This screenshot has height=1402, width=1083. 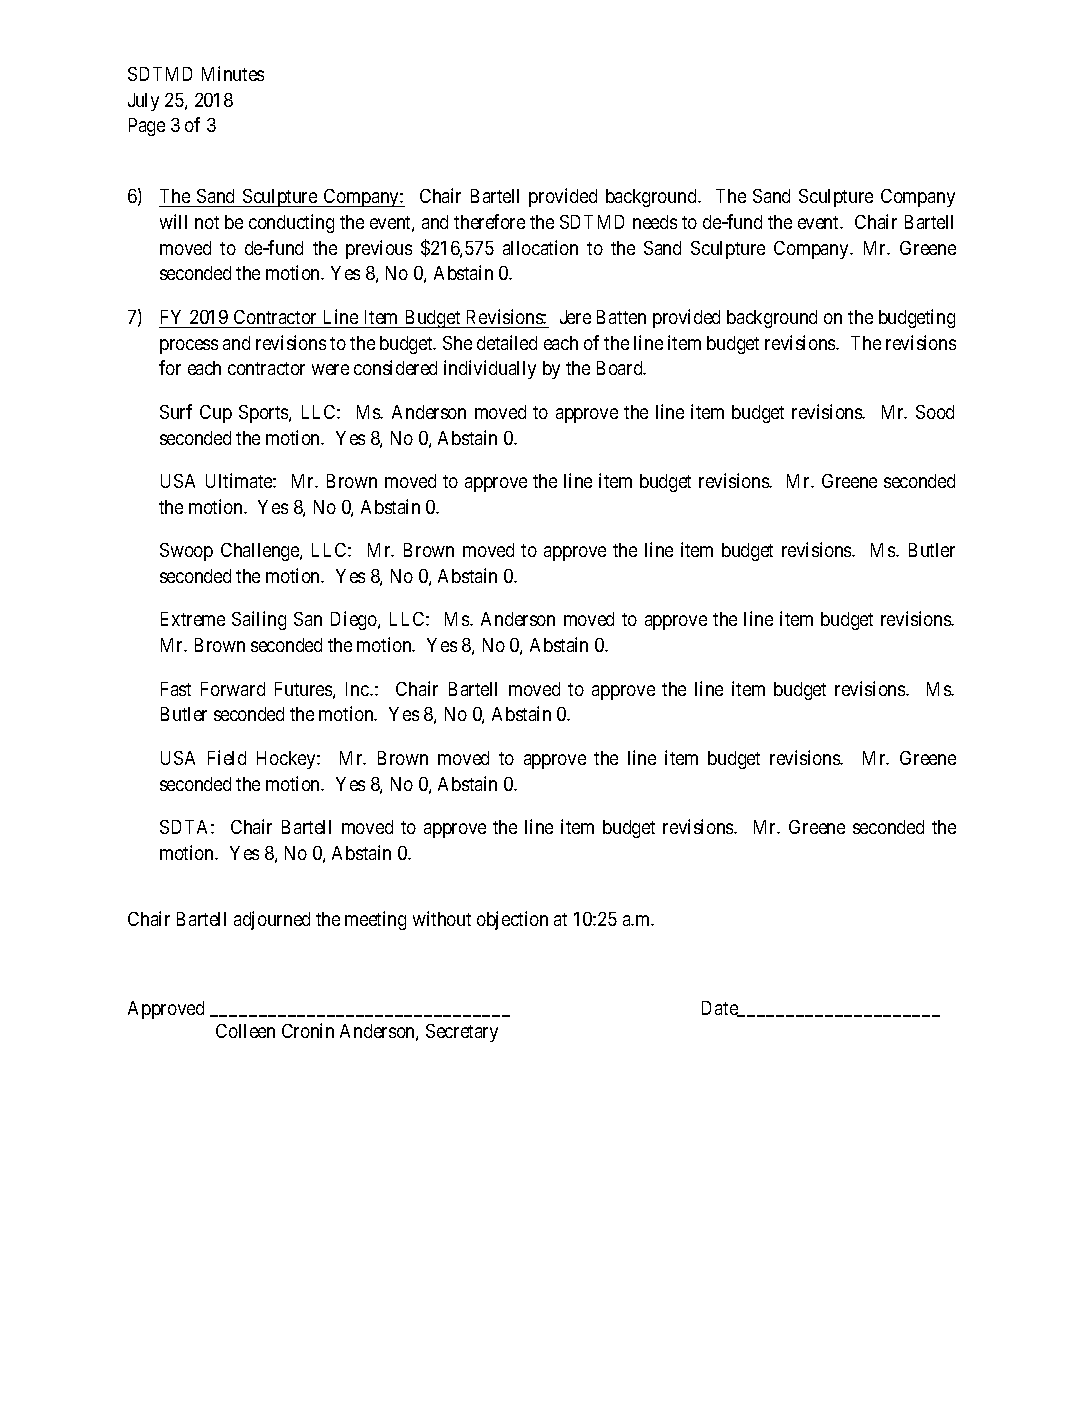 I want to click on needs, so click(x=655, y=222).
